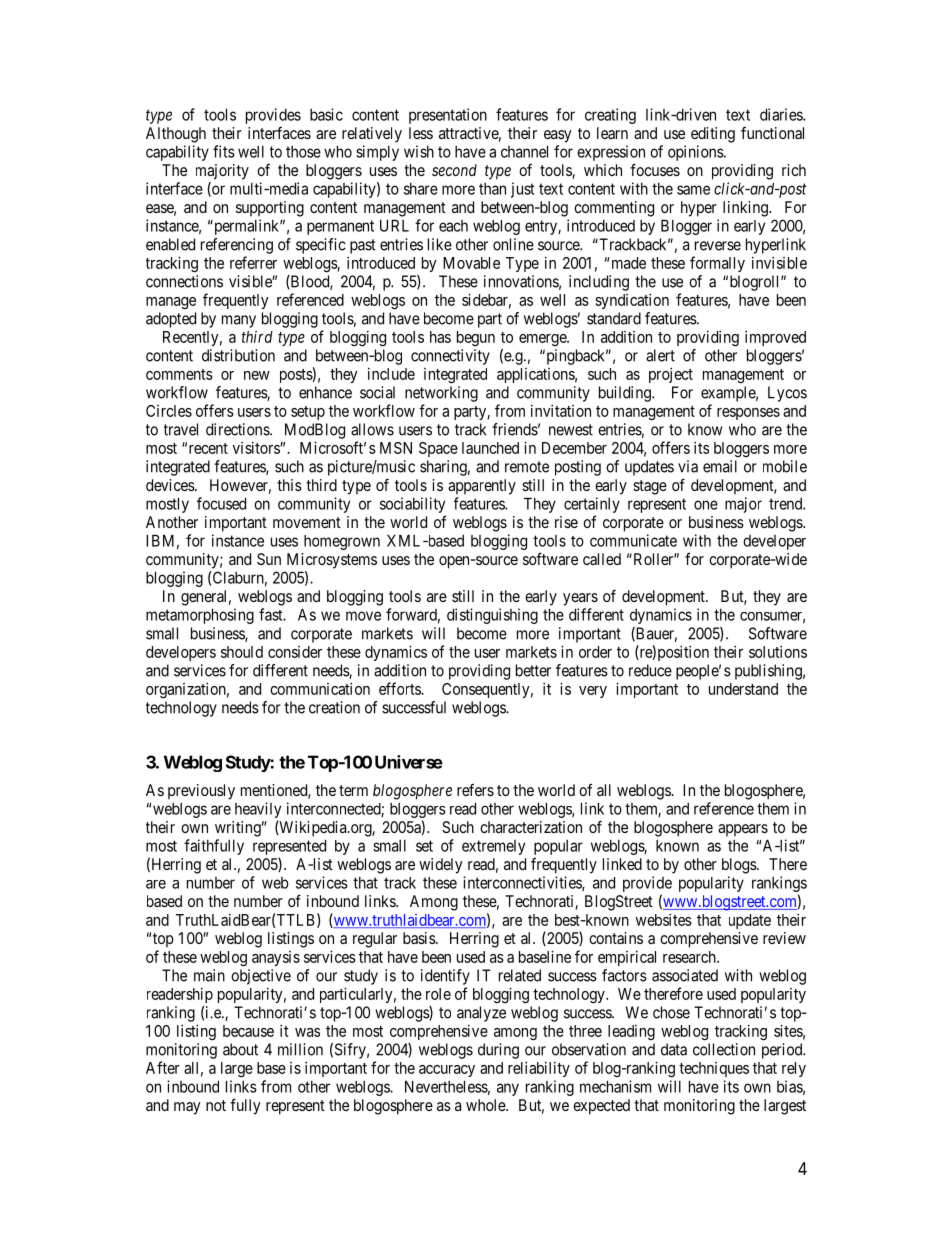 Image resolution: width=952 pixels, height=1233 pixels. What do you see at coordinates (240, 1049) in the screenshot?
I see `about` at bounding box center [240, 1049].
